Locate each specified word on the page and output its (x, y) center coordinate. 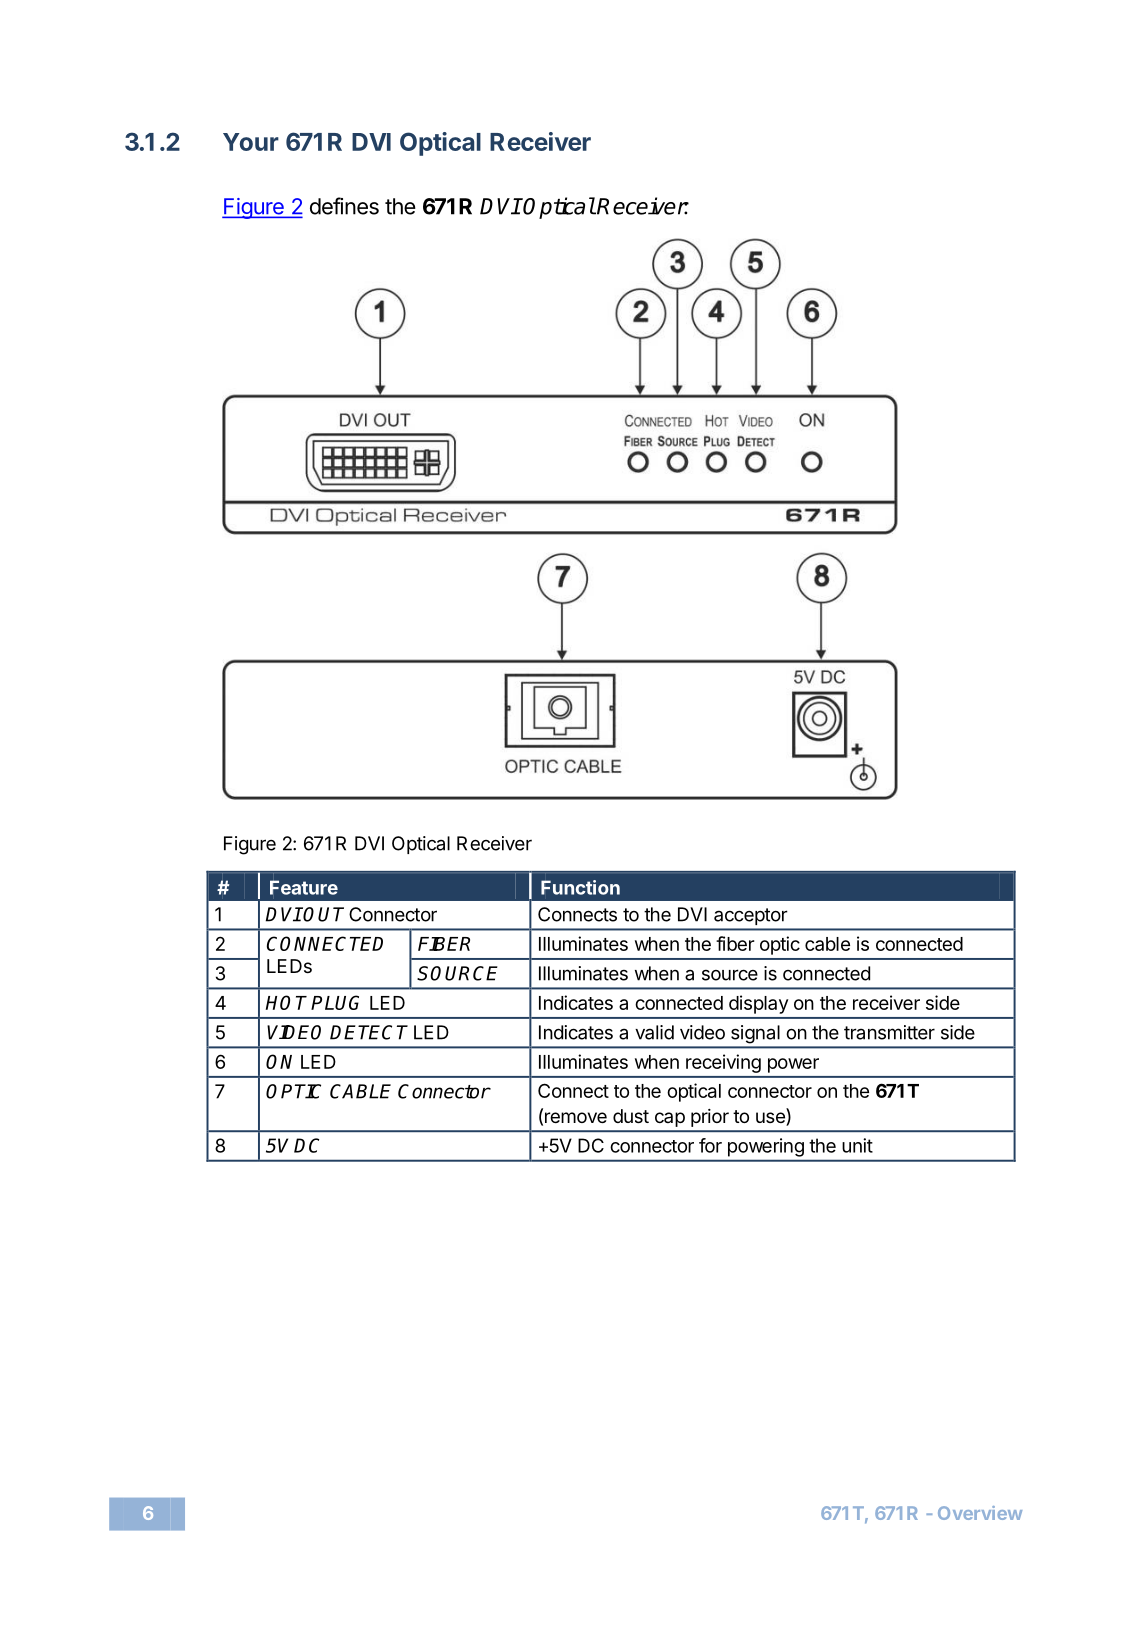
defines (344, 206)
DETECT (369, 1032)
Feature (304, 887)
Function (580, 887)
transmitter (889, 1032)
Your (251, 142)
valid (654, 1032)
